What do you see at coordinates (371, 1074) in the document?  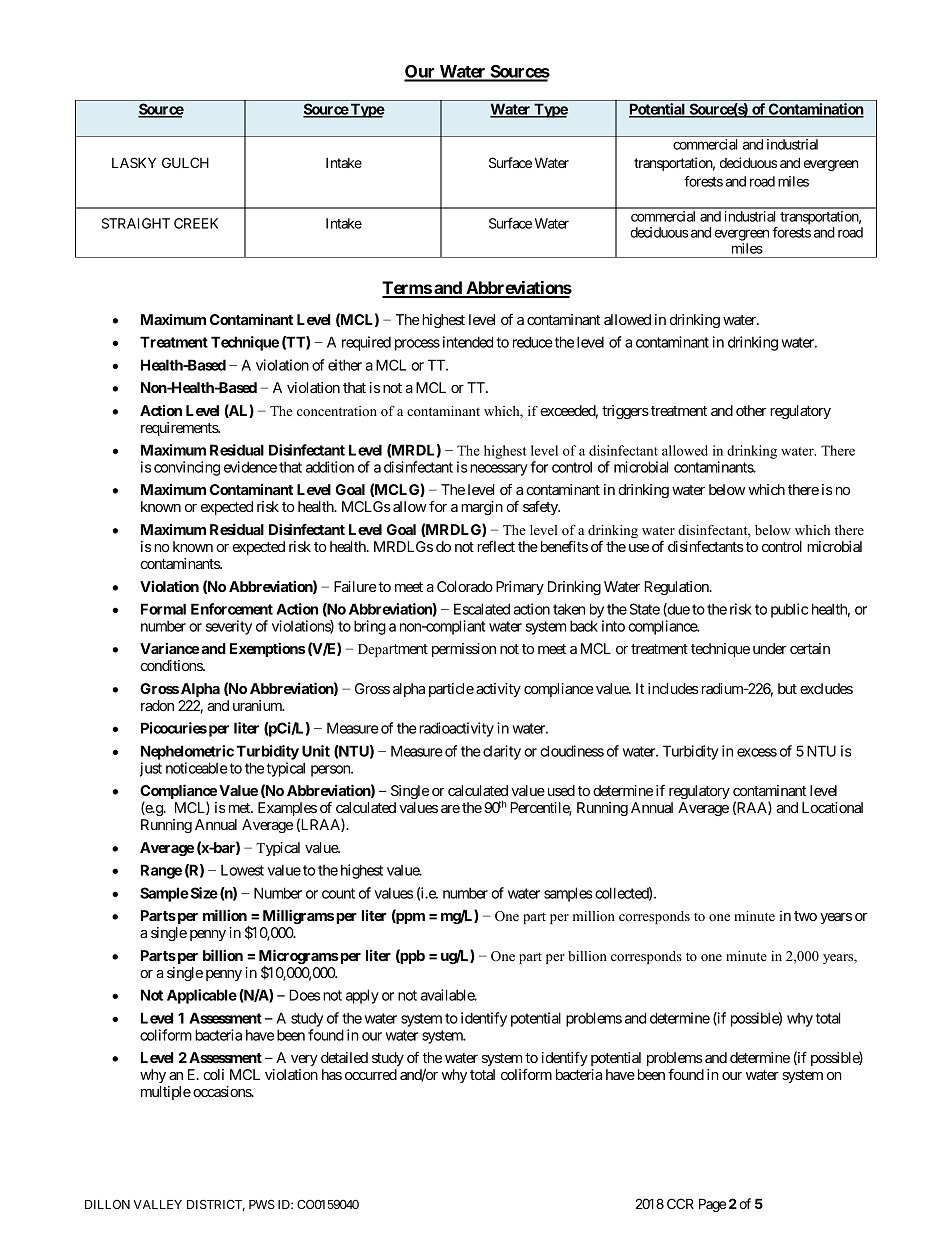 I see `occurred` at bounding box center [371, 1074].
